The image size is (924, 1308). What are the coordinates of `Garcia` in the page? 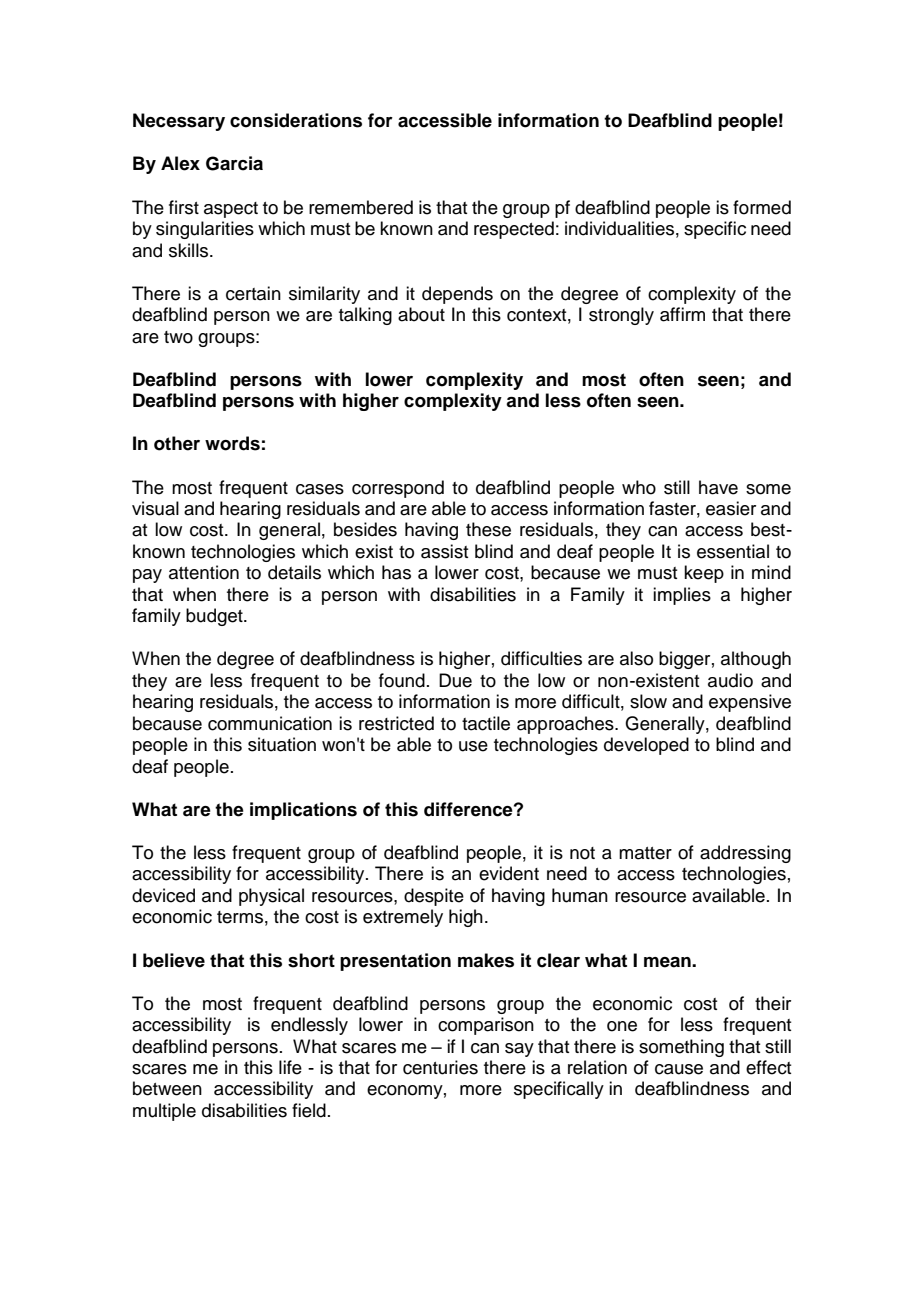 It's located at (234, 163).
